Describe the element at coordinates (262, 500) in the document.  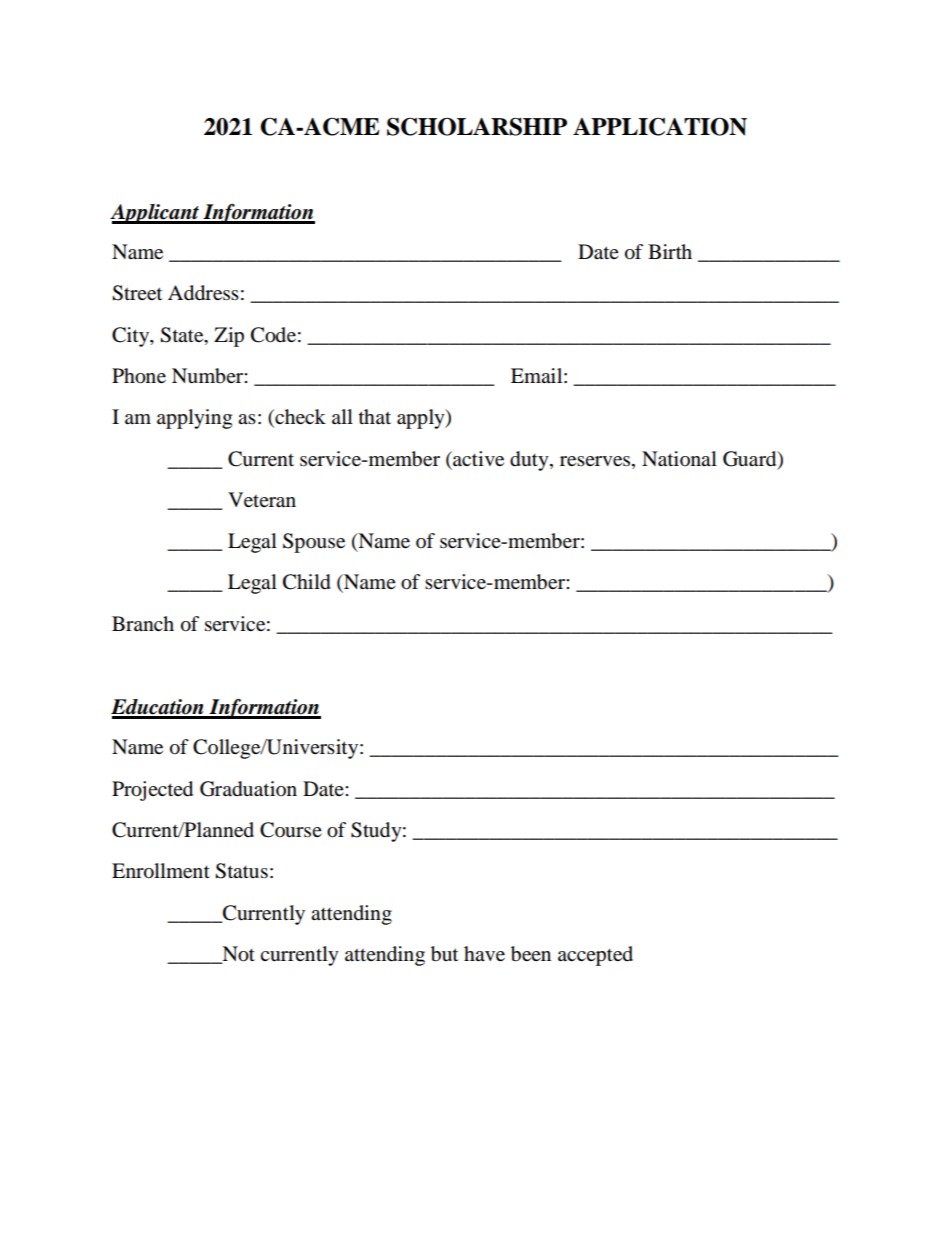
I see `Veteran` at that location.
